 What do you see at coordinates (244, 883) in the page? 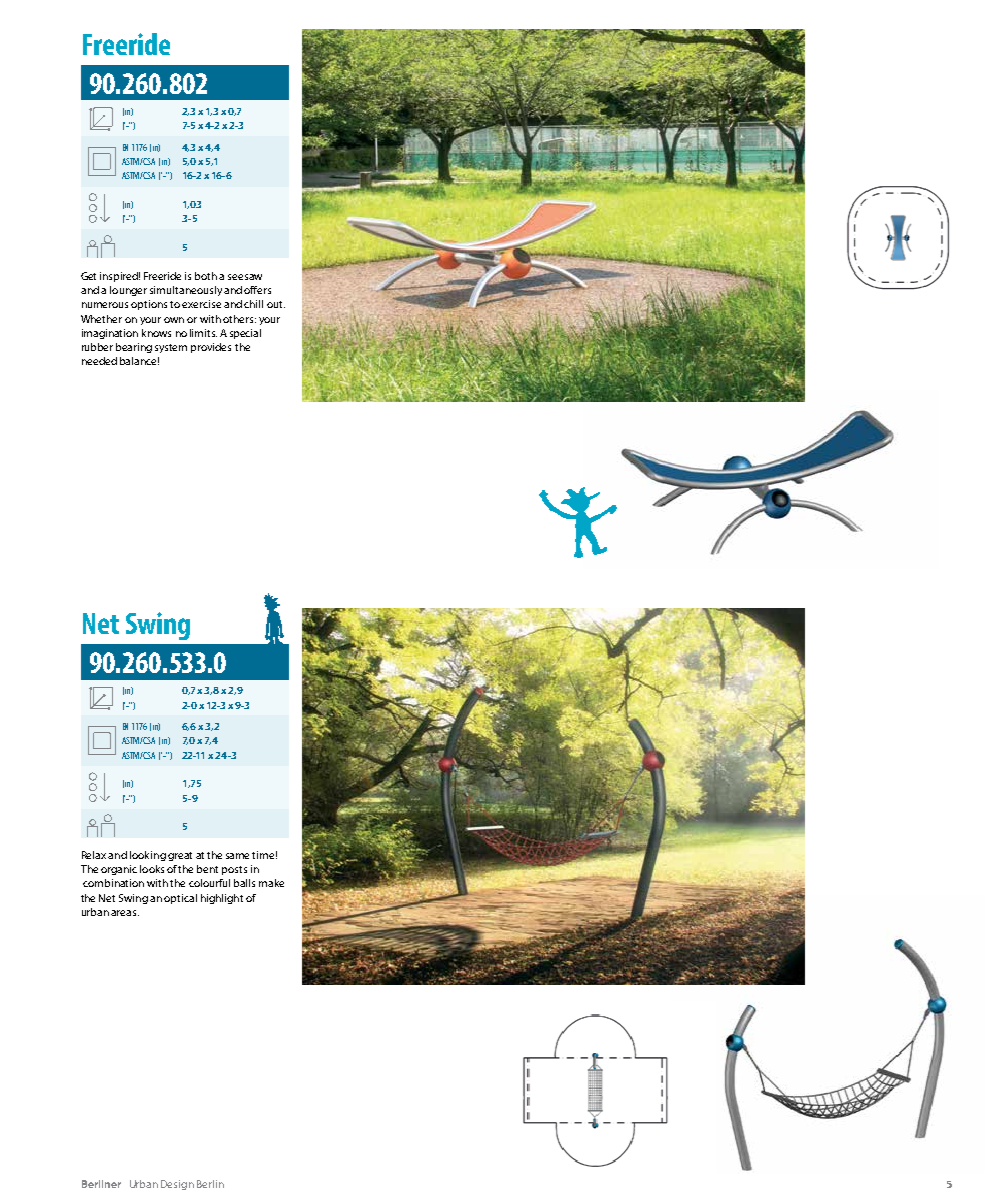
I see `balls` at bounding box center [244, 883].
